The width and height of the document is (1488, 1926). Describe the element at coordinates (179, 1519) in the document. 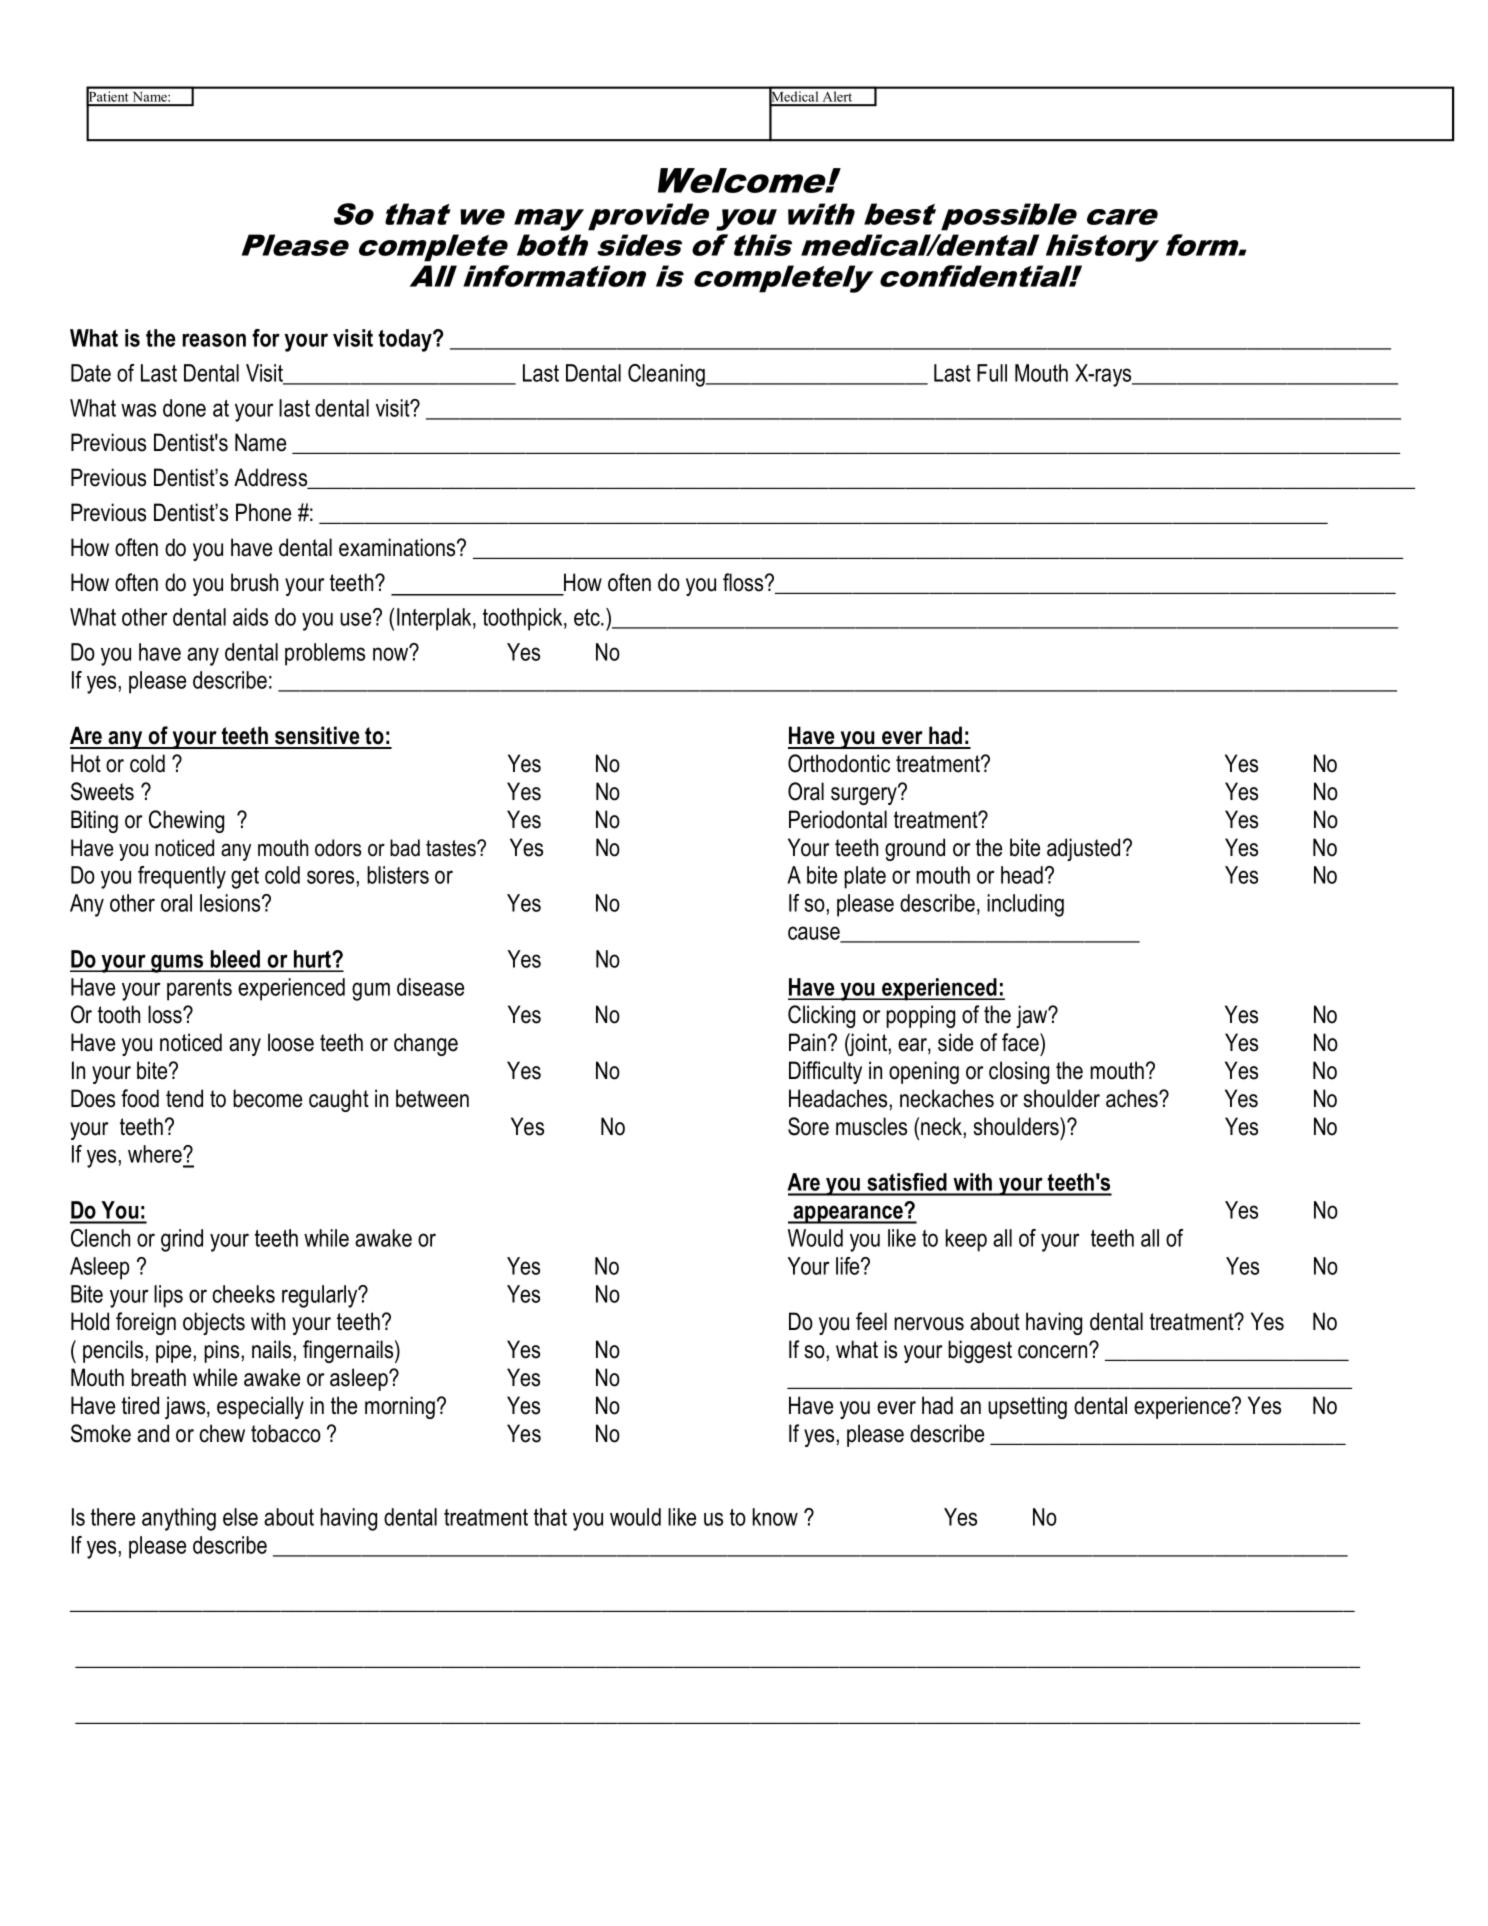

I see `anything` at that location.
